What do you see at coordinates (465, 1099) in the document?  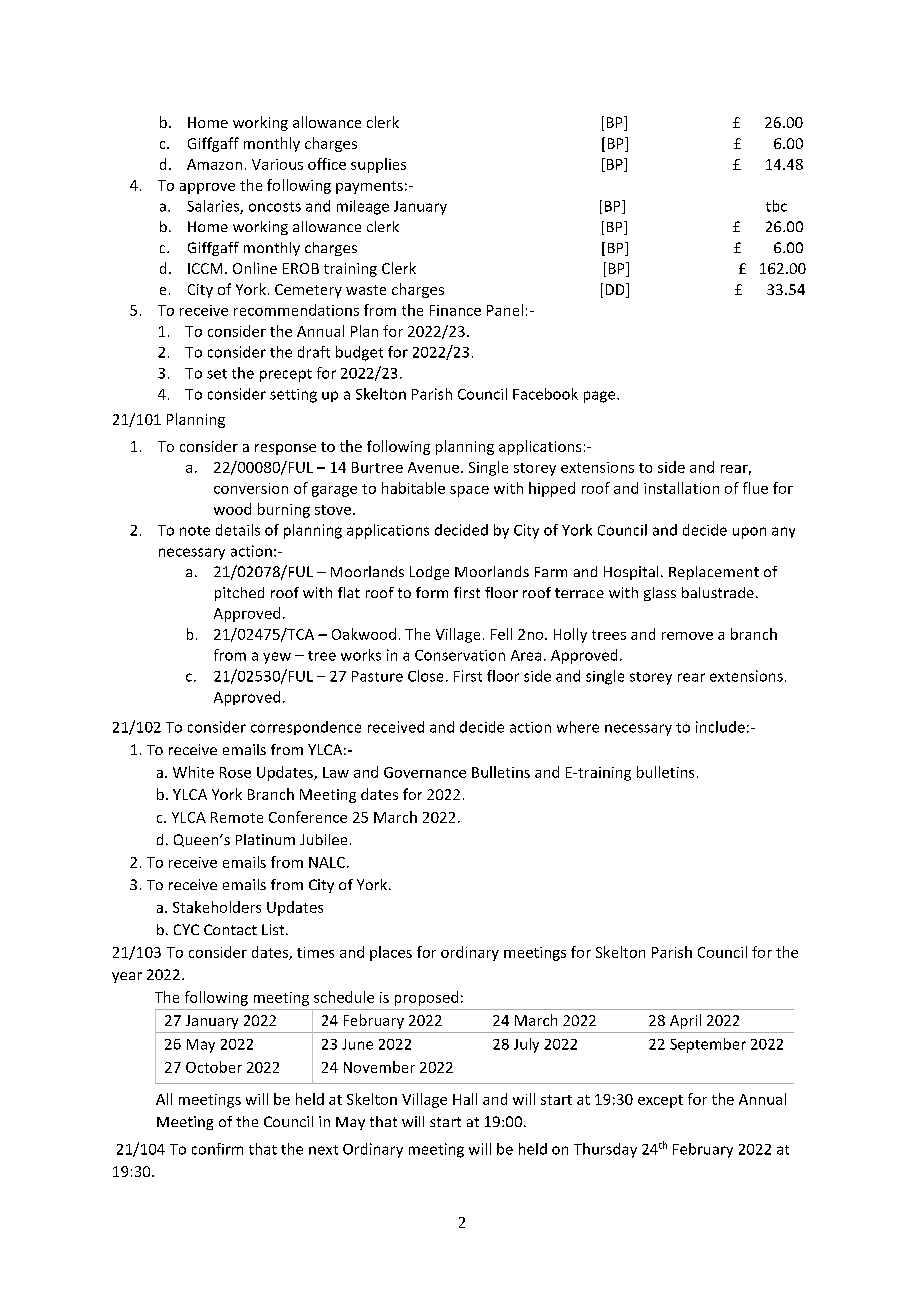 I see `Hall` at bounding box center [465, 1099].
